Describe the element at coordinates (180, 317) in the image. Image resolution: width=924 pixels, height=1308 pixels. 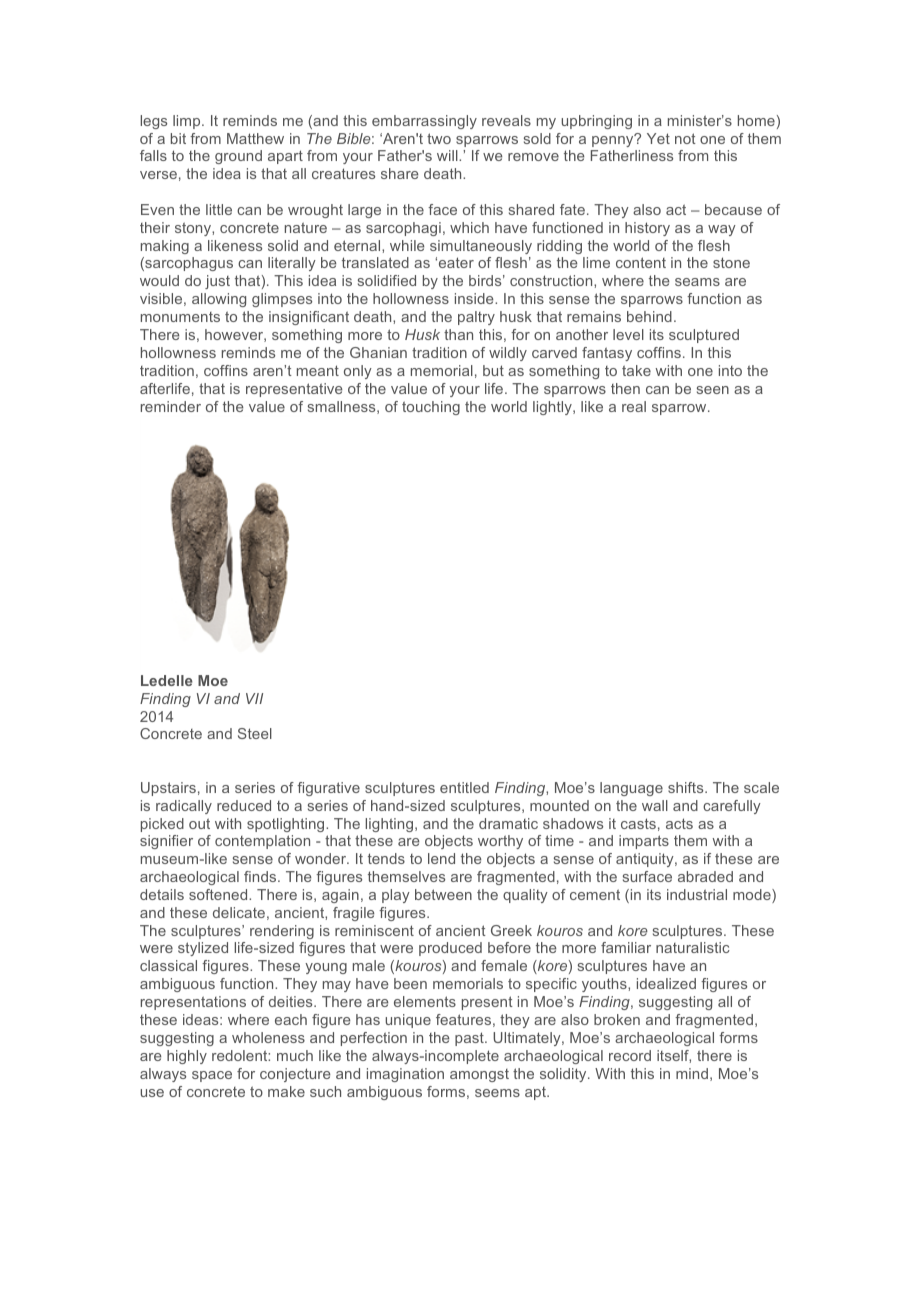
I see `monuments` at that location.
